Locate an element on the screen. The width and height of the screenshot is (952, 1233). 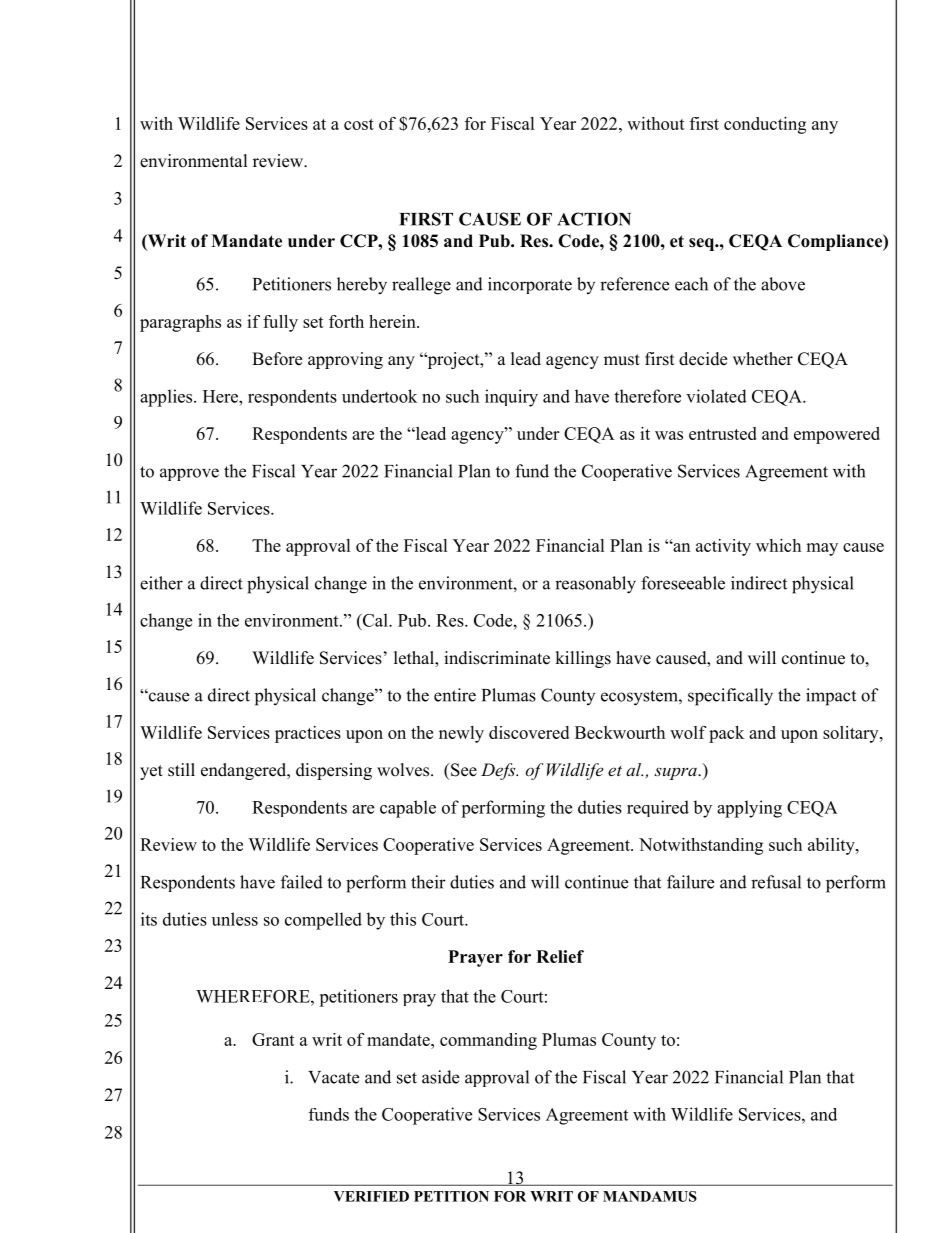
conducting is located at coordinates (765, 125).
